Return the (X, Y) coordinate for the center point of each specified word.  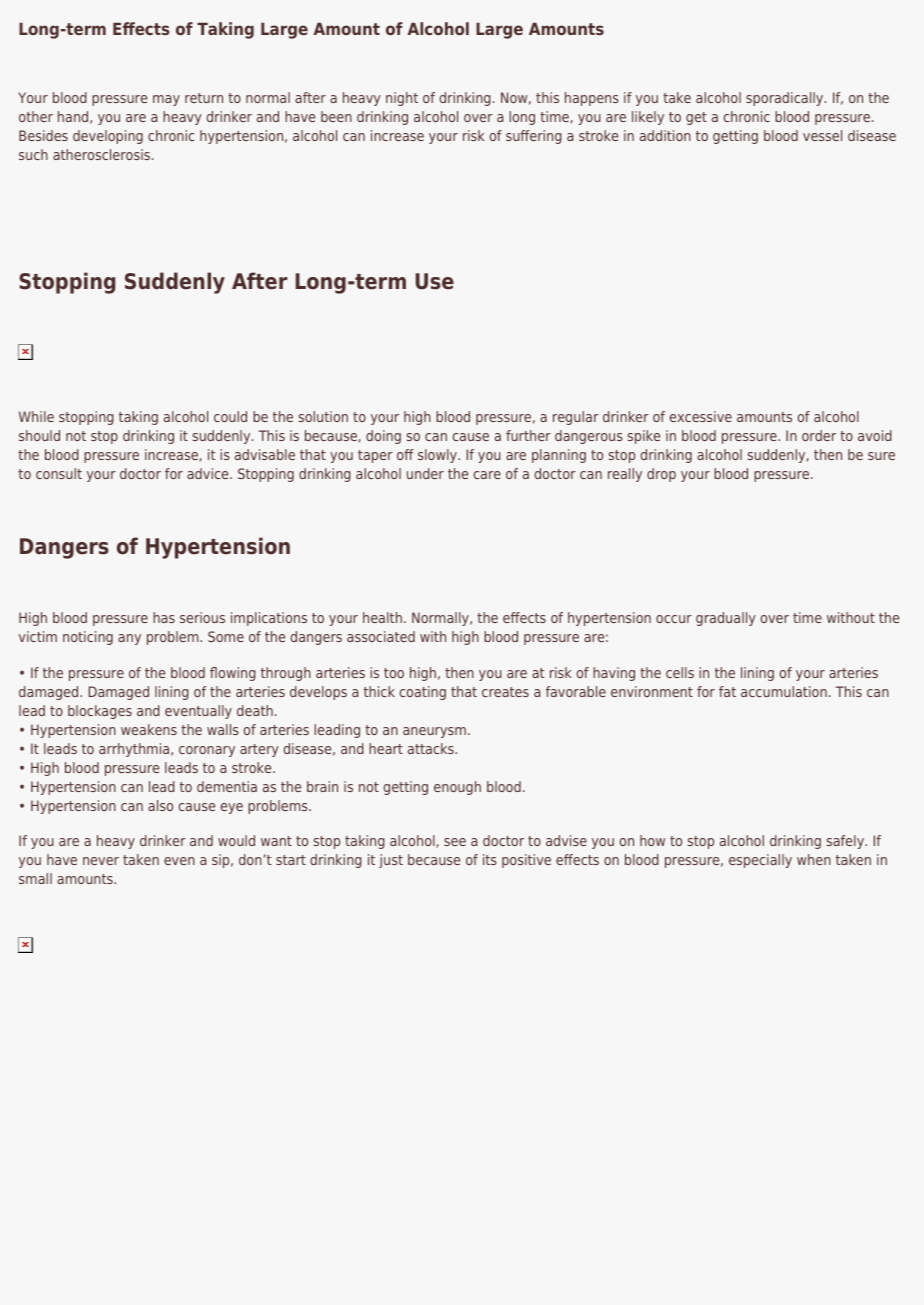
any (129, 639)
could (230, 416)
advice (209, 473)
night (402, 99)
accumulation (784, 691)
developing (108, 137)
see (455, 842)
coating (423, 693)
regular (576, 418)
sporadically (786, 99)
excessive (701, 416)
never (101, 861)
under (425, 473)
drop (661, 475)
